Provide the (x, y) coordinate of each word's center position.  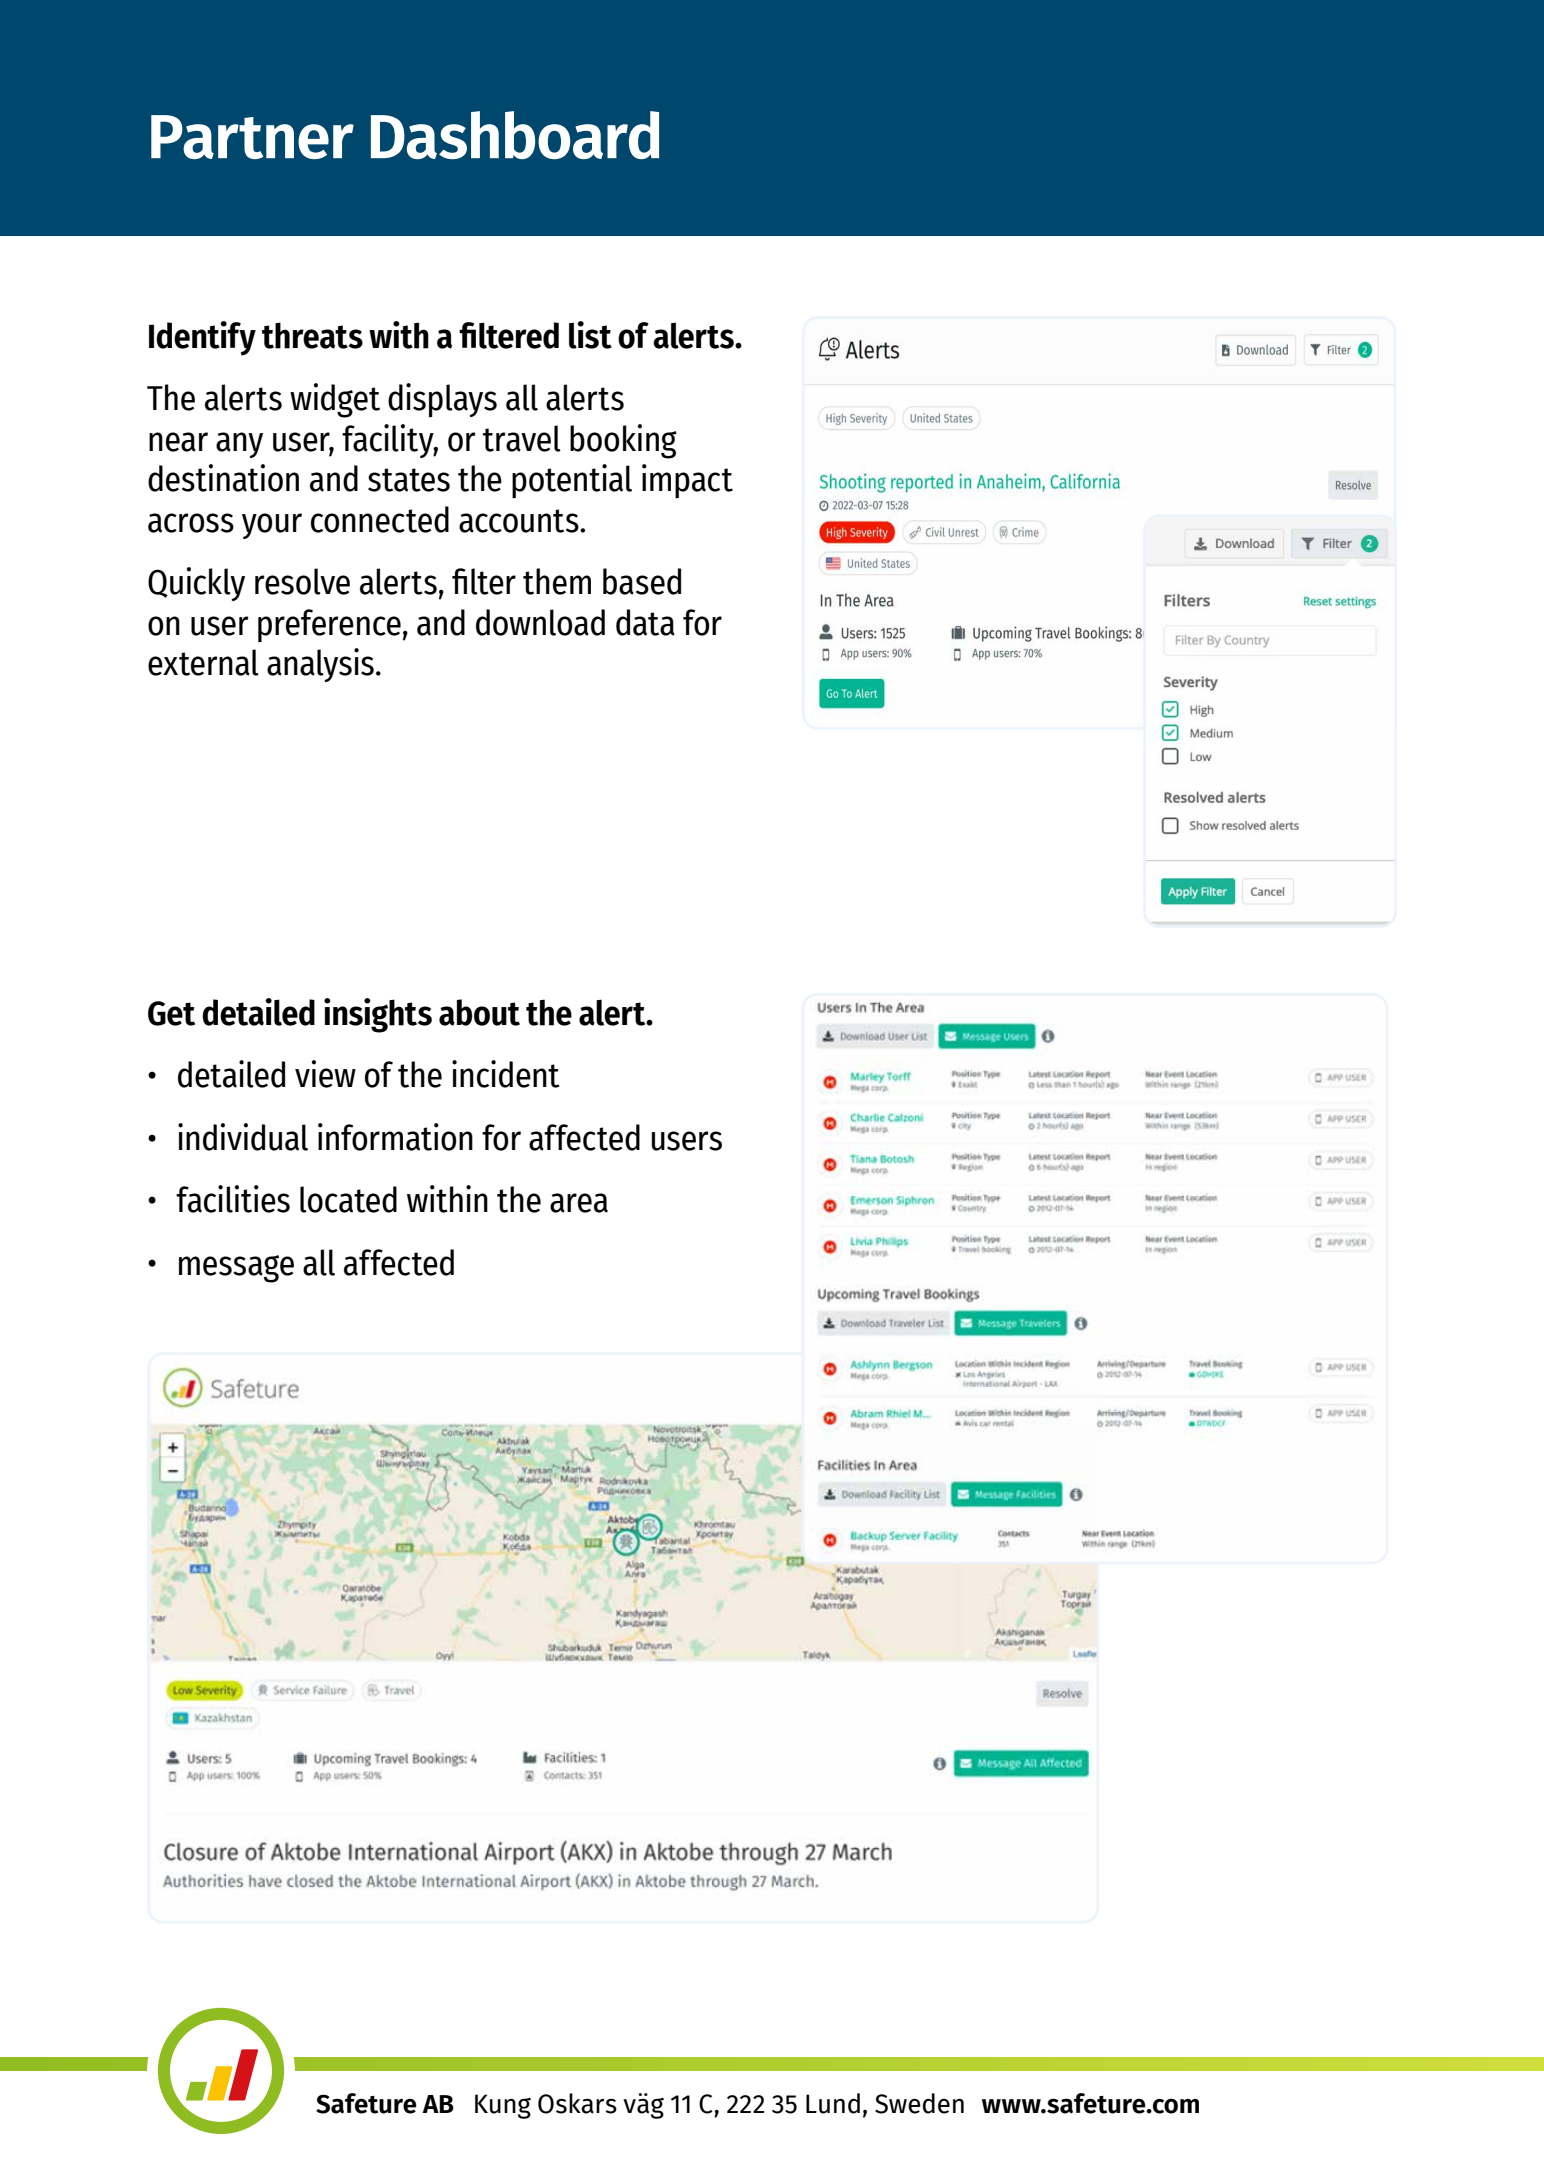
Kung (503, 2106)
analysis (320, 665)
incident (506, 1074)
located (348, 1199)
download (540, 622)
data (645, 622)
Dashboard (515, 135)
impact (687, 481)
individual (243, 1137)
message (236, 1269)
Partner (252, 137)
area (579, 1203)
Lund (833, 2103)
